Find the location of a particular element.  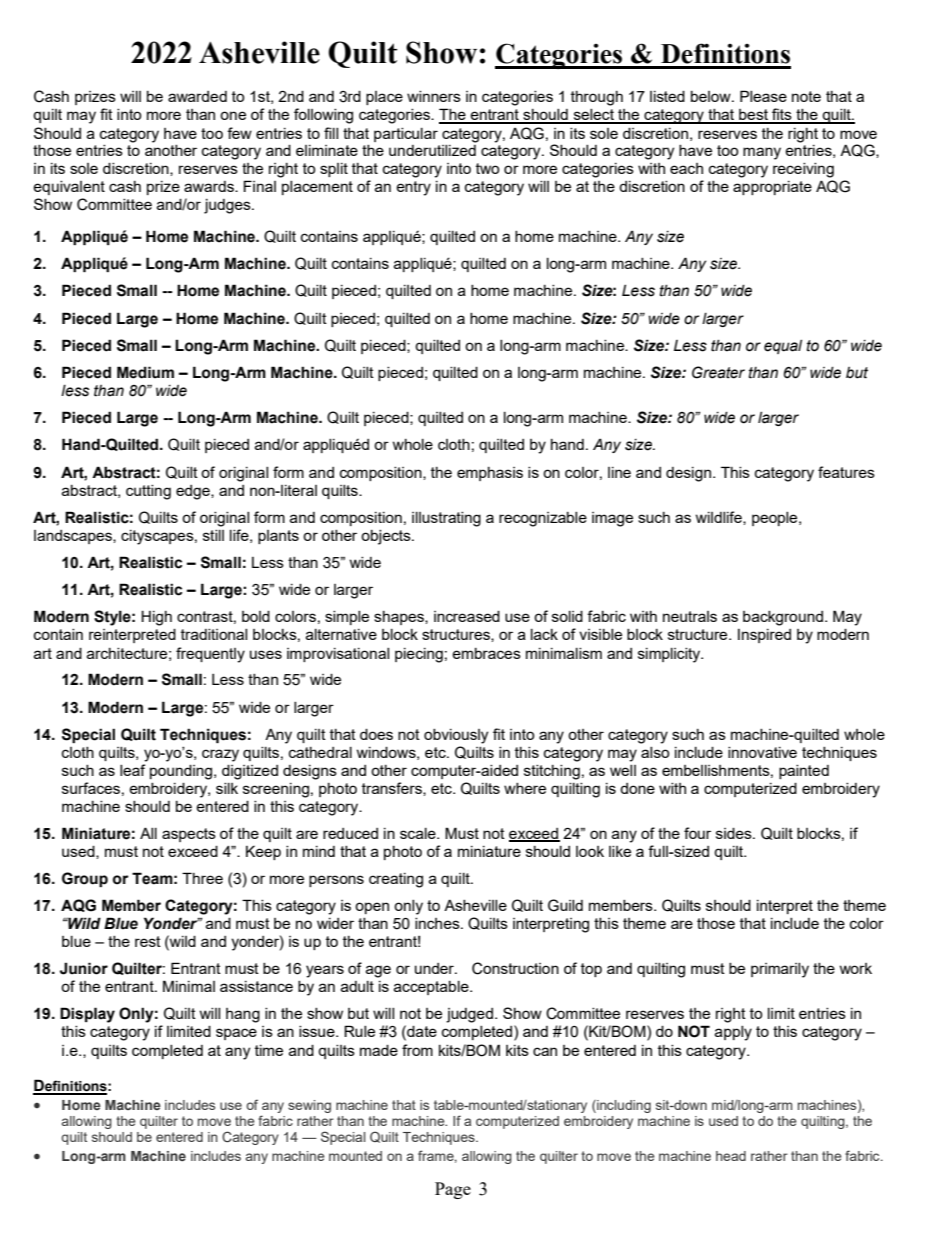

embraces is located at coordinates (486, 653).
